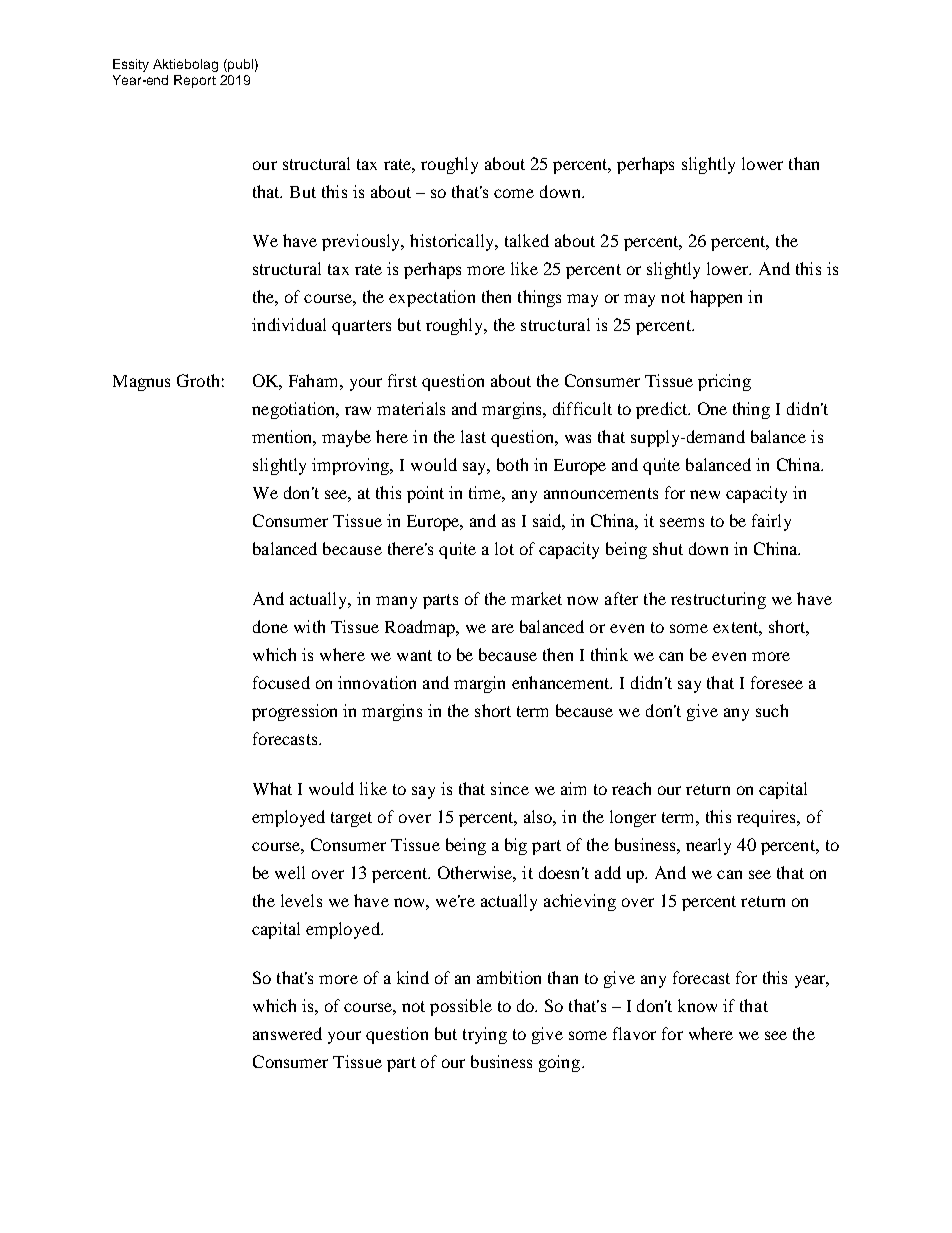 The height and width of the image is (1233, 952). Describe the element at coordinates (195, 81) in the image. I see `Report` at that location.
